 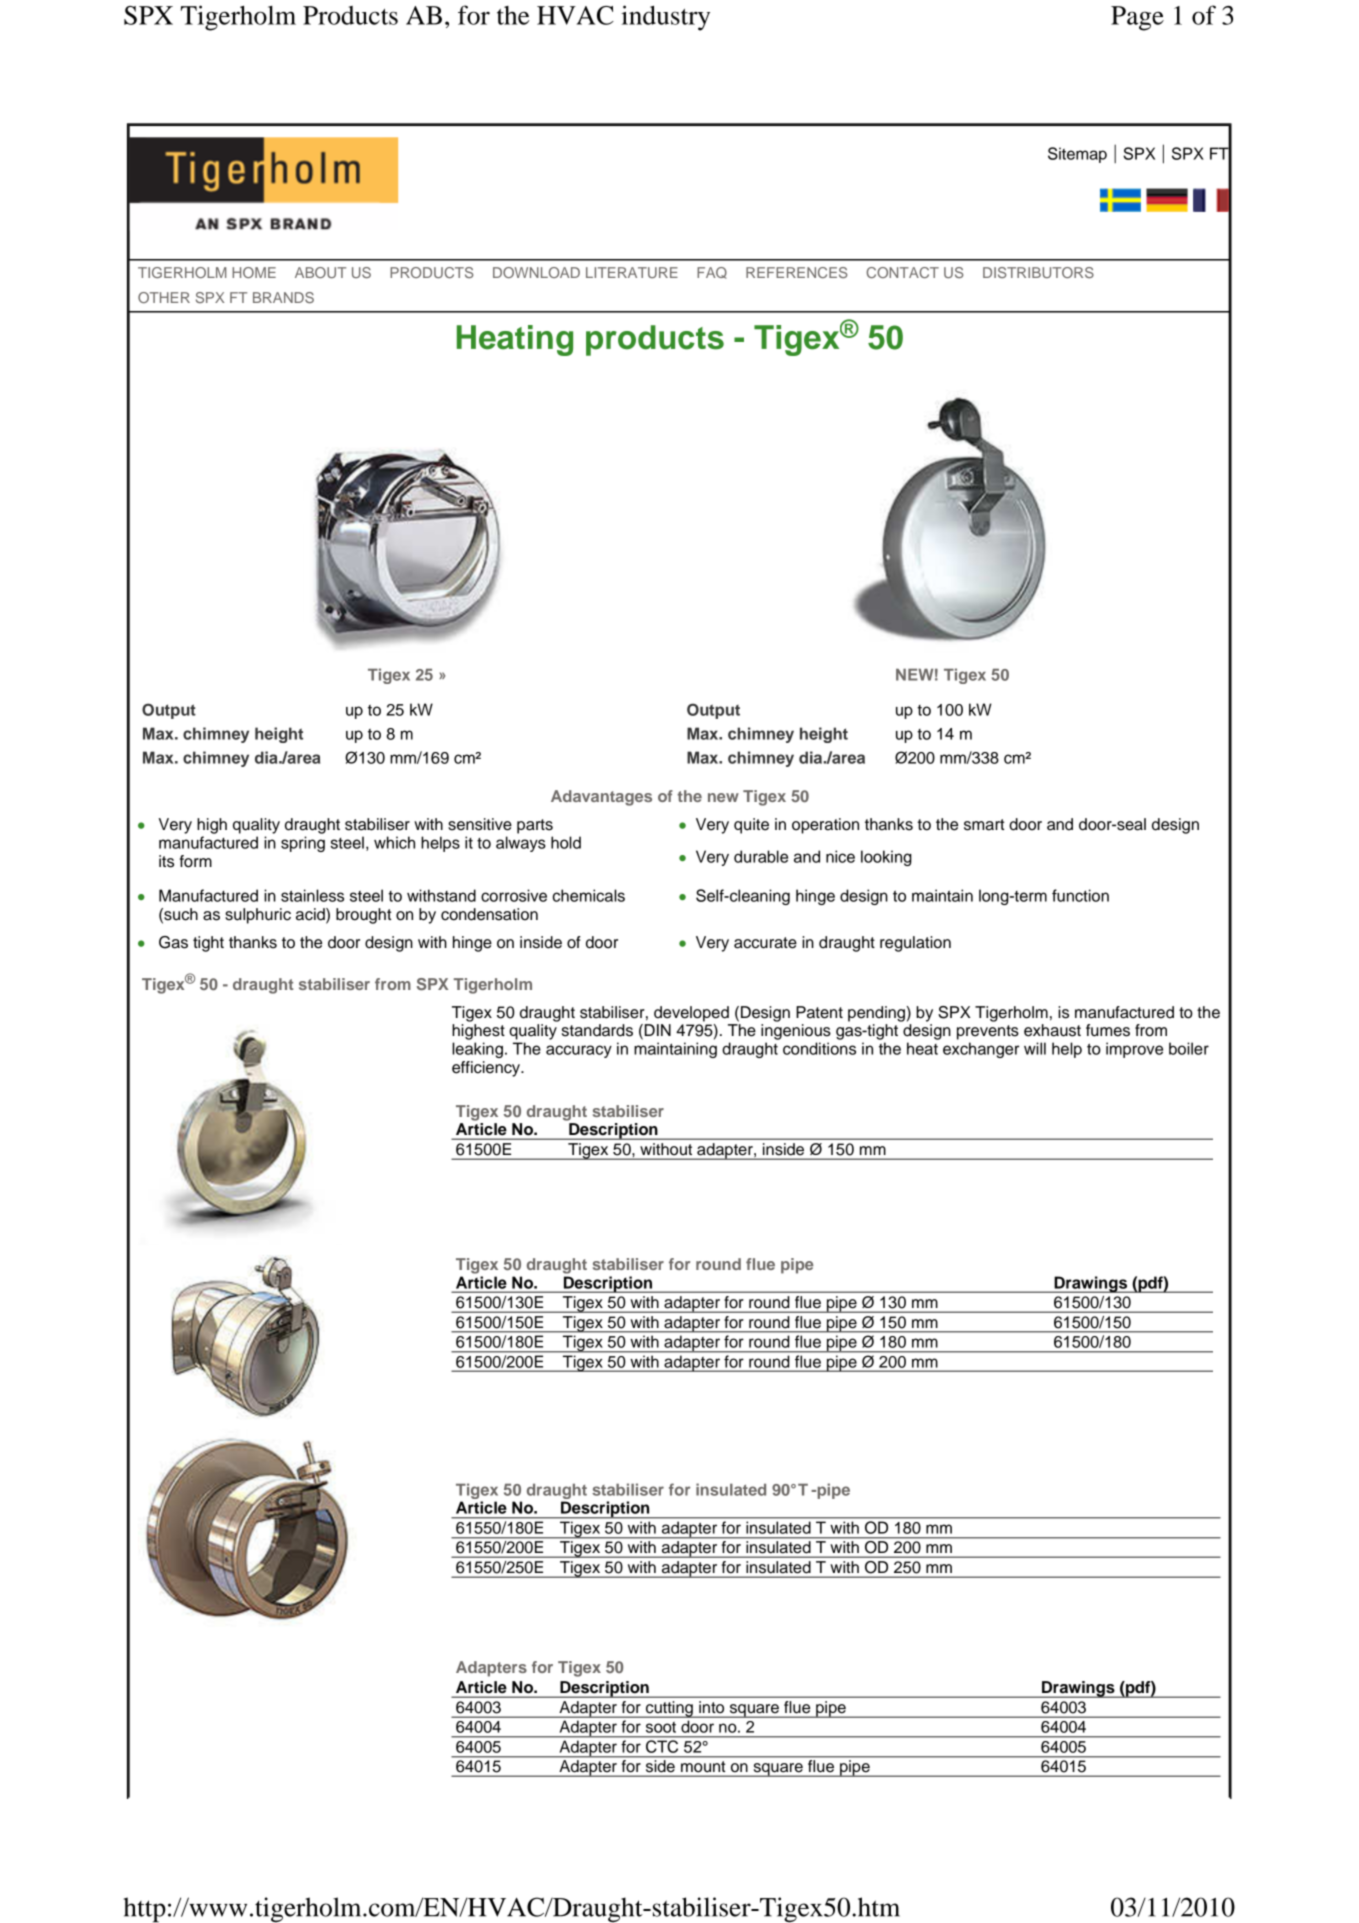 I want to click on BRANDS, so click(x=283, y=297).
